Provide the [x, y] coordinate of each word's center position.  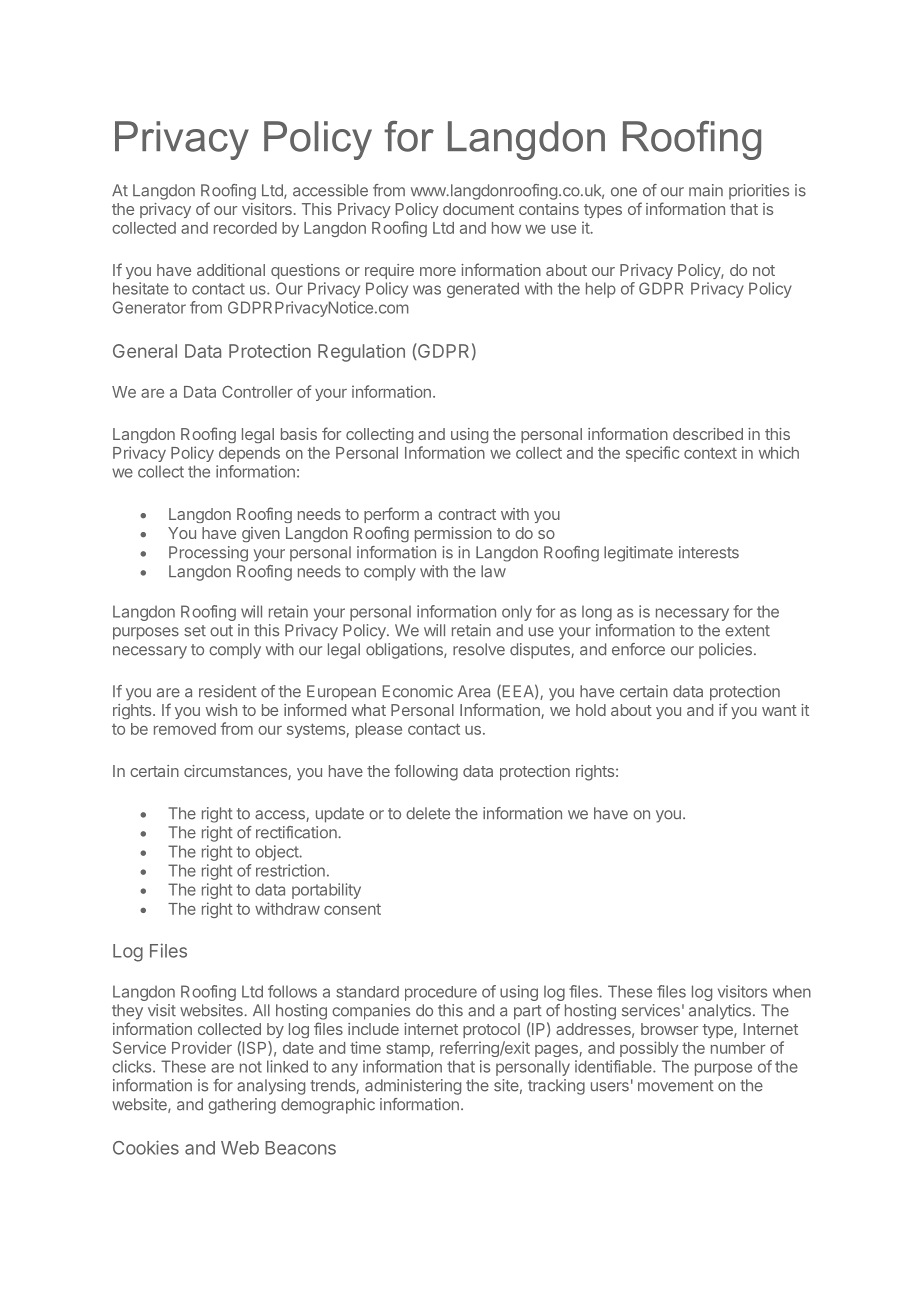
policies [725, 651]
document [478, 209]
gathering [242, 1106]
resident [228, 691]
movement [676, 1086]
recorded [245, 228]
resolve [479, 649]
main [706, 190]
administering [413, 1087]
